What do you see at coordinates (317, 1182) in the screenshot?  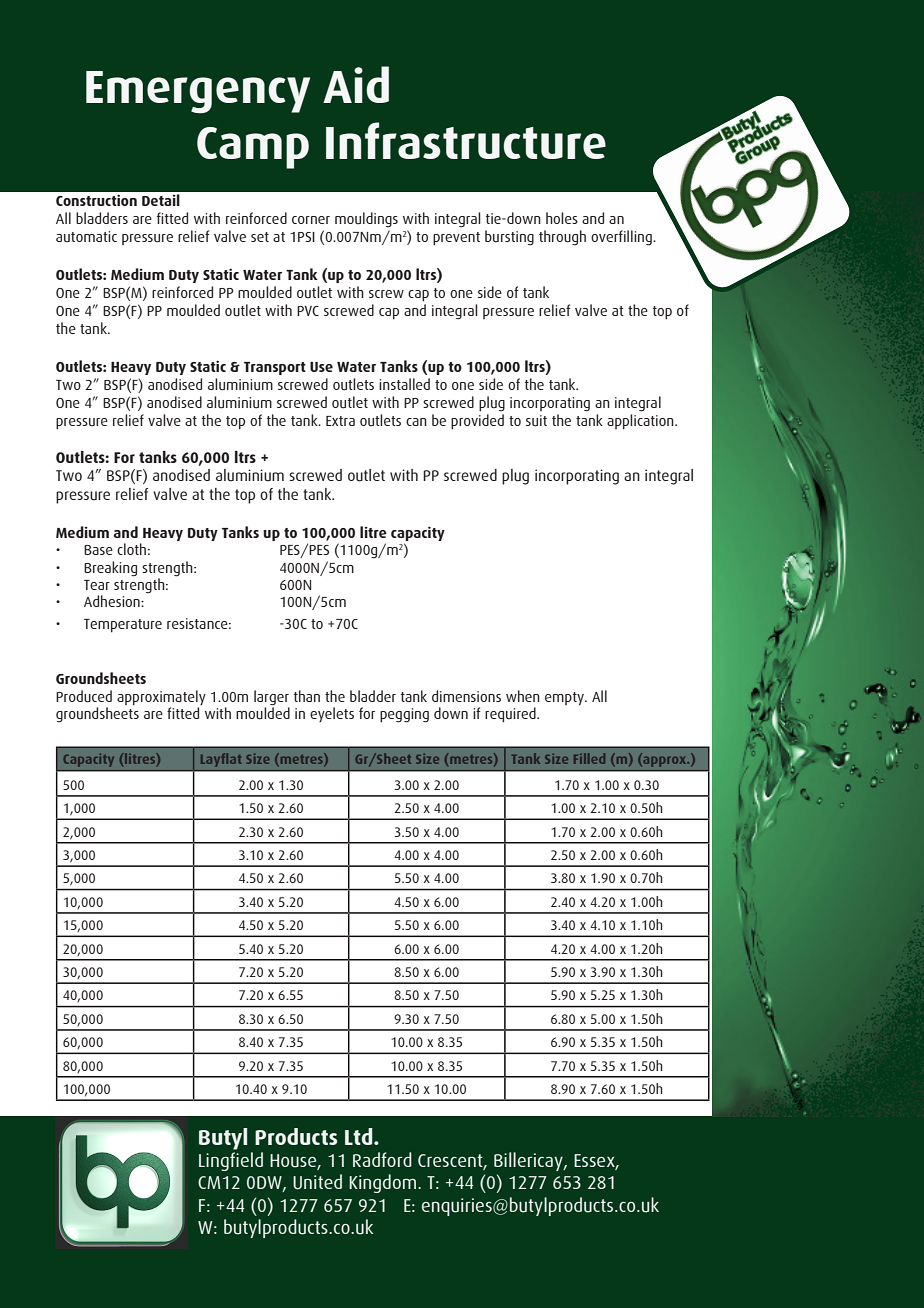 I see `United` at bounding box center [317, 1182].
